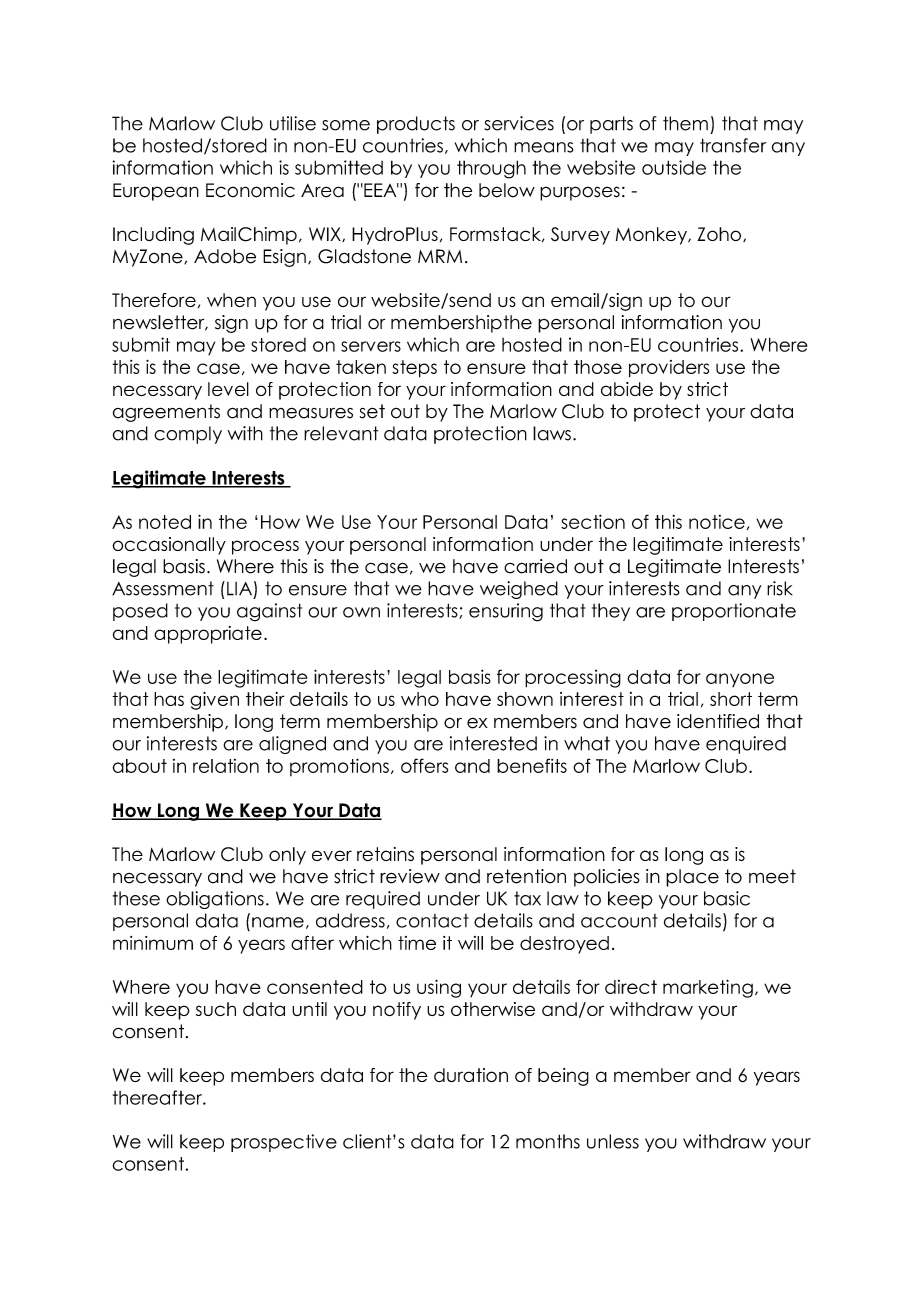 This page has width=924, height=1308. Describe the element at coordinates (491, 169) in the page. I see `through` at that location.
